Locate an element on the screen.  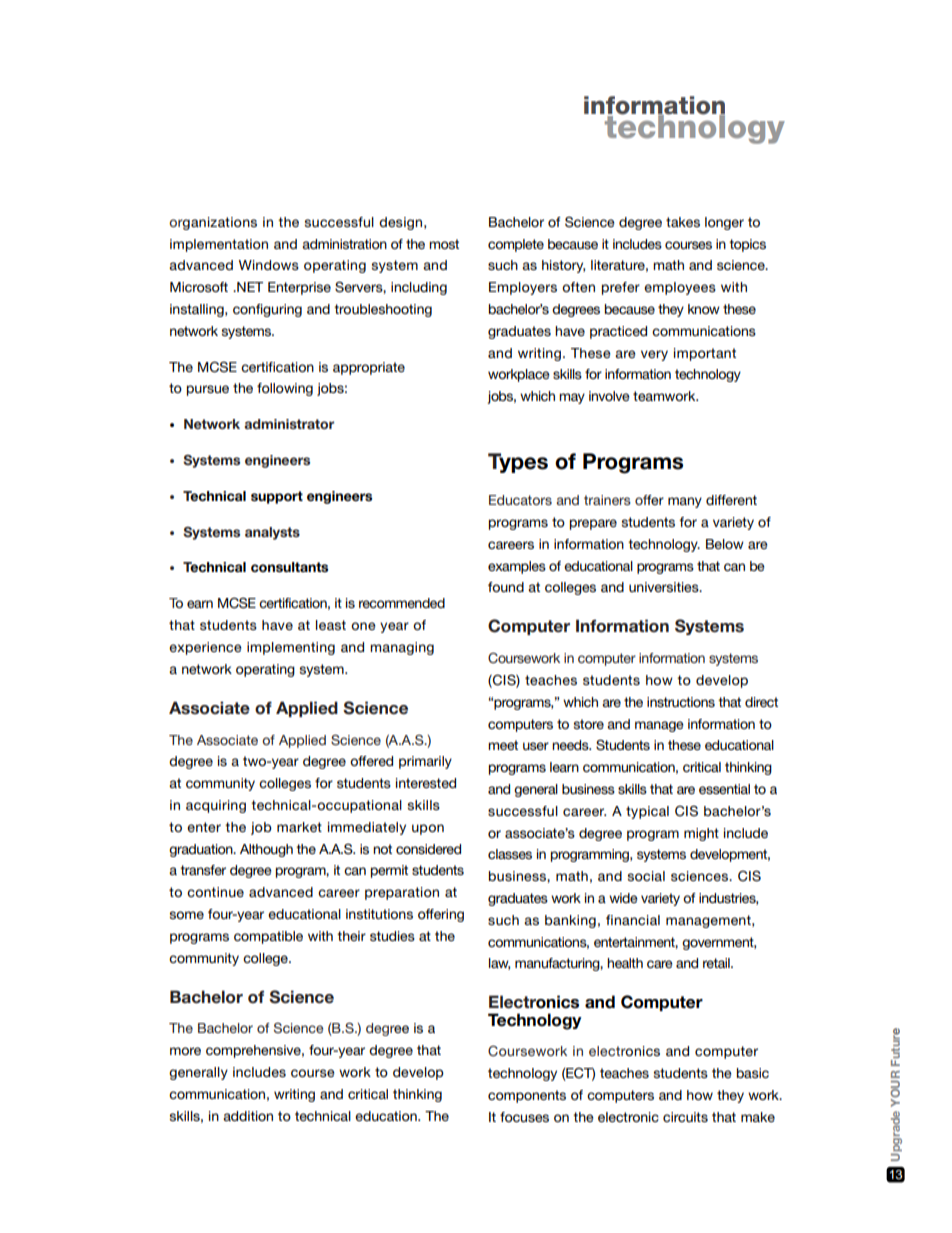
Windows is located at coordinates (269, 265).
